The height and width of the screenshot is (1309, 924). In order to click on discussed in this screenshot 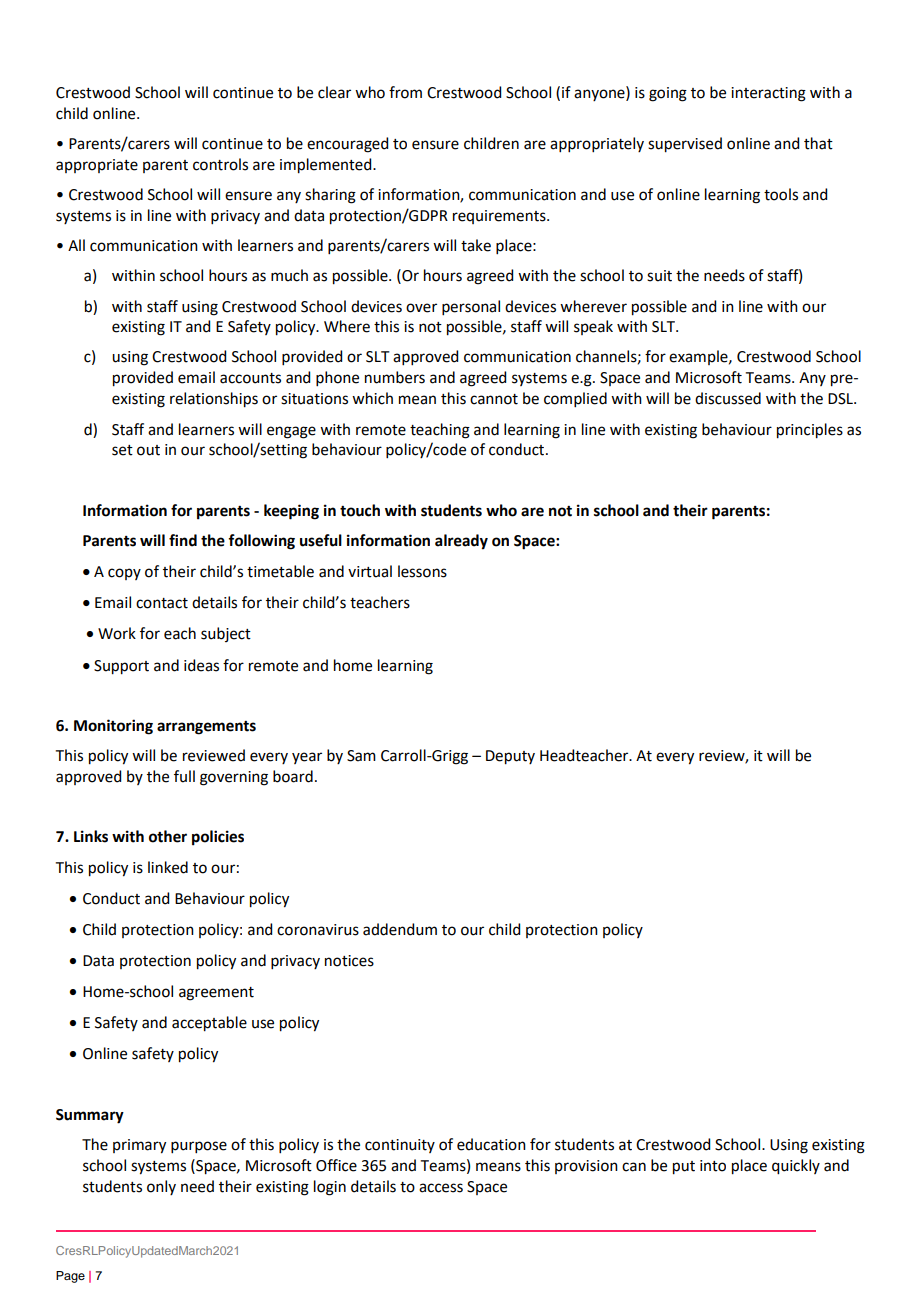, I will do `click(728, 398)`.
